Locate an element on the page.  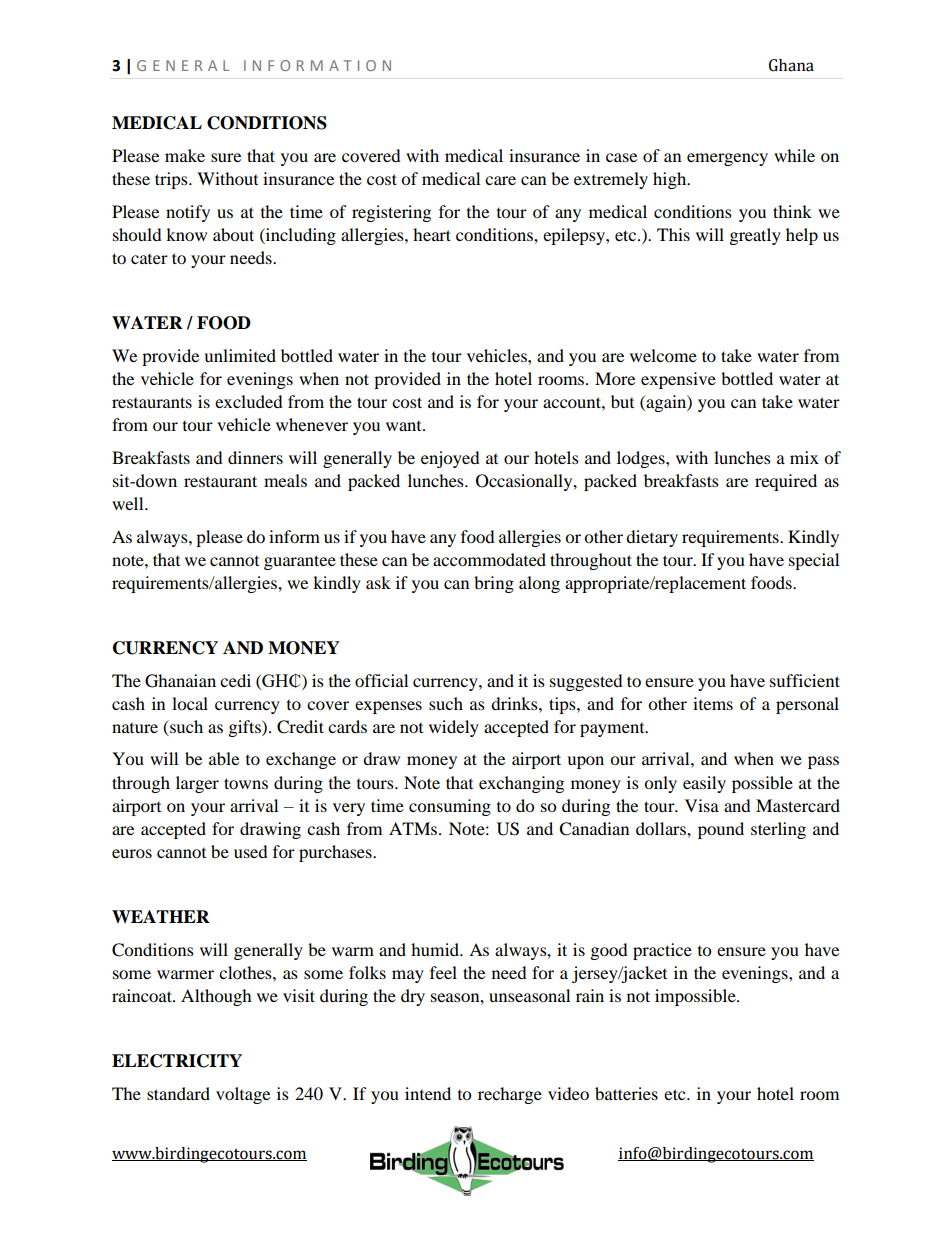
trips is located at coordinates (172, 180).
